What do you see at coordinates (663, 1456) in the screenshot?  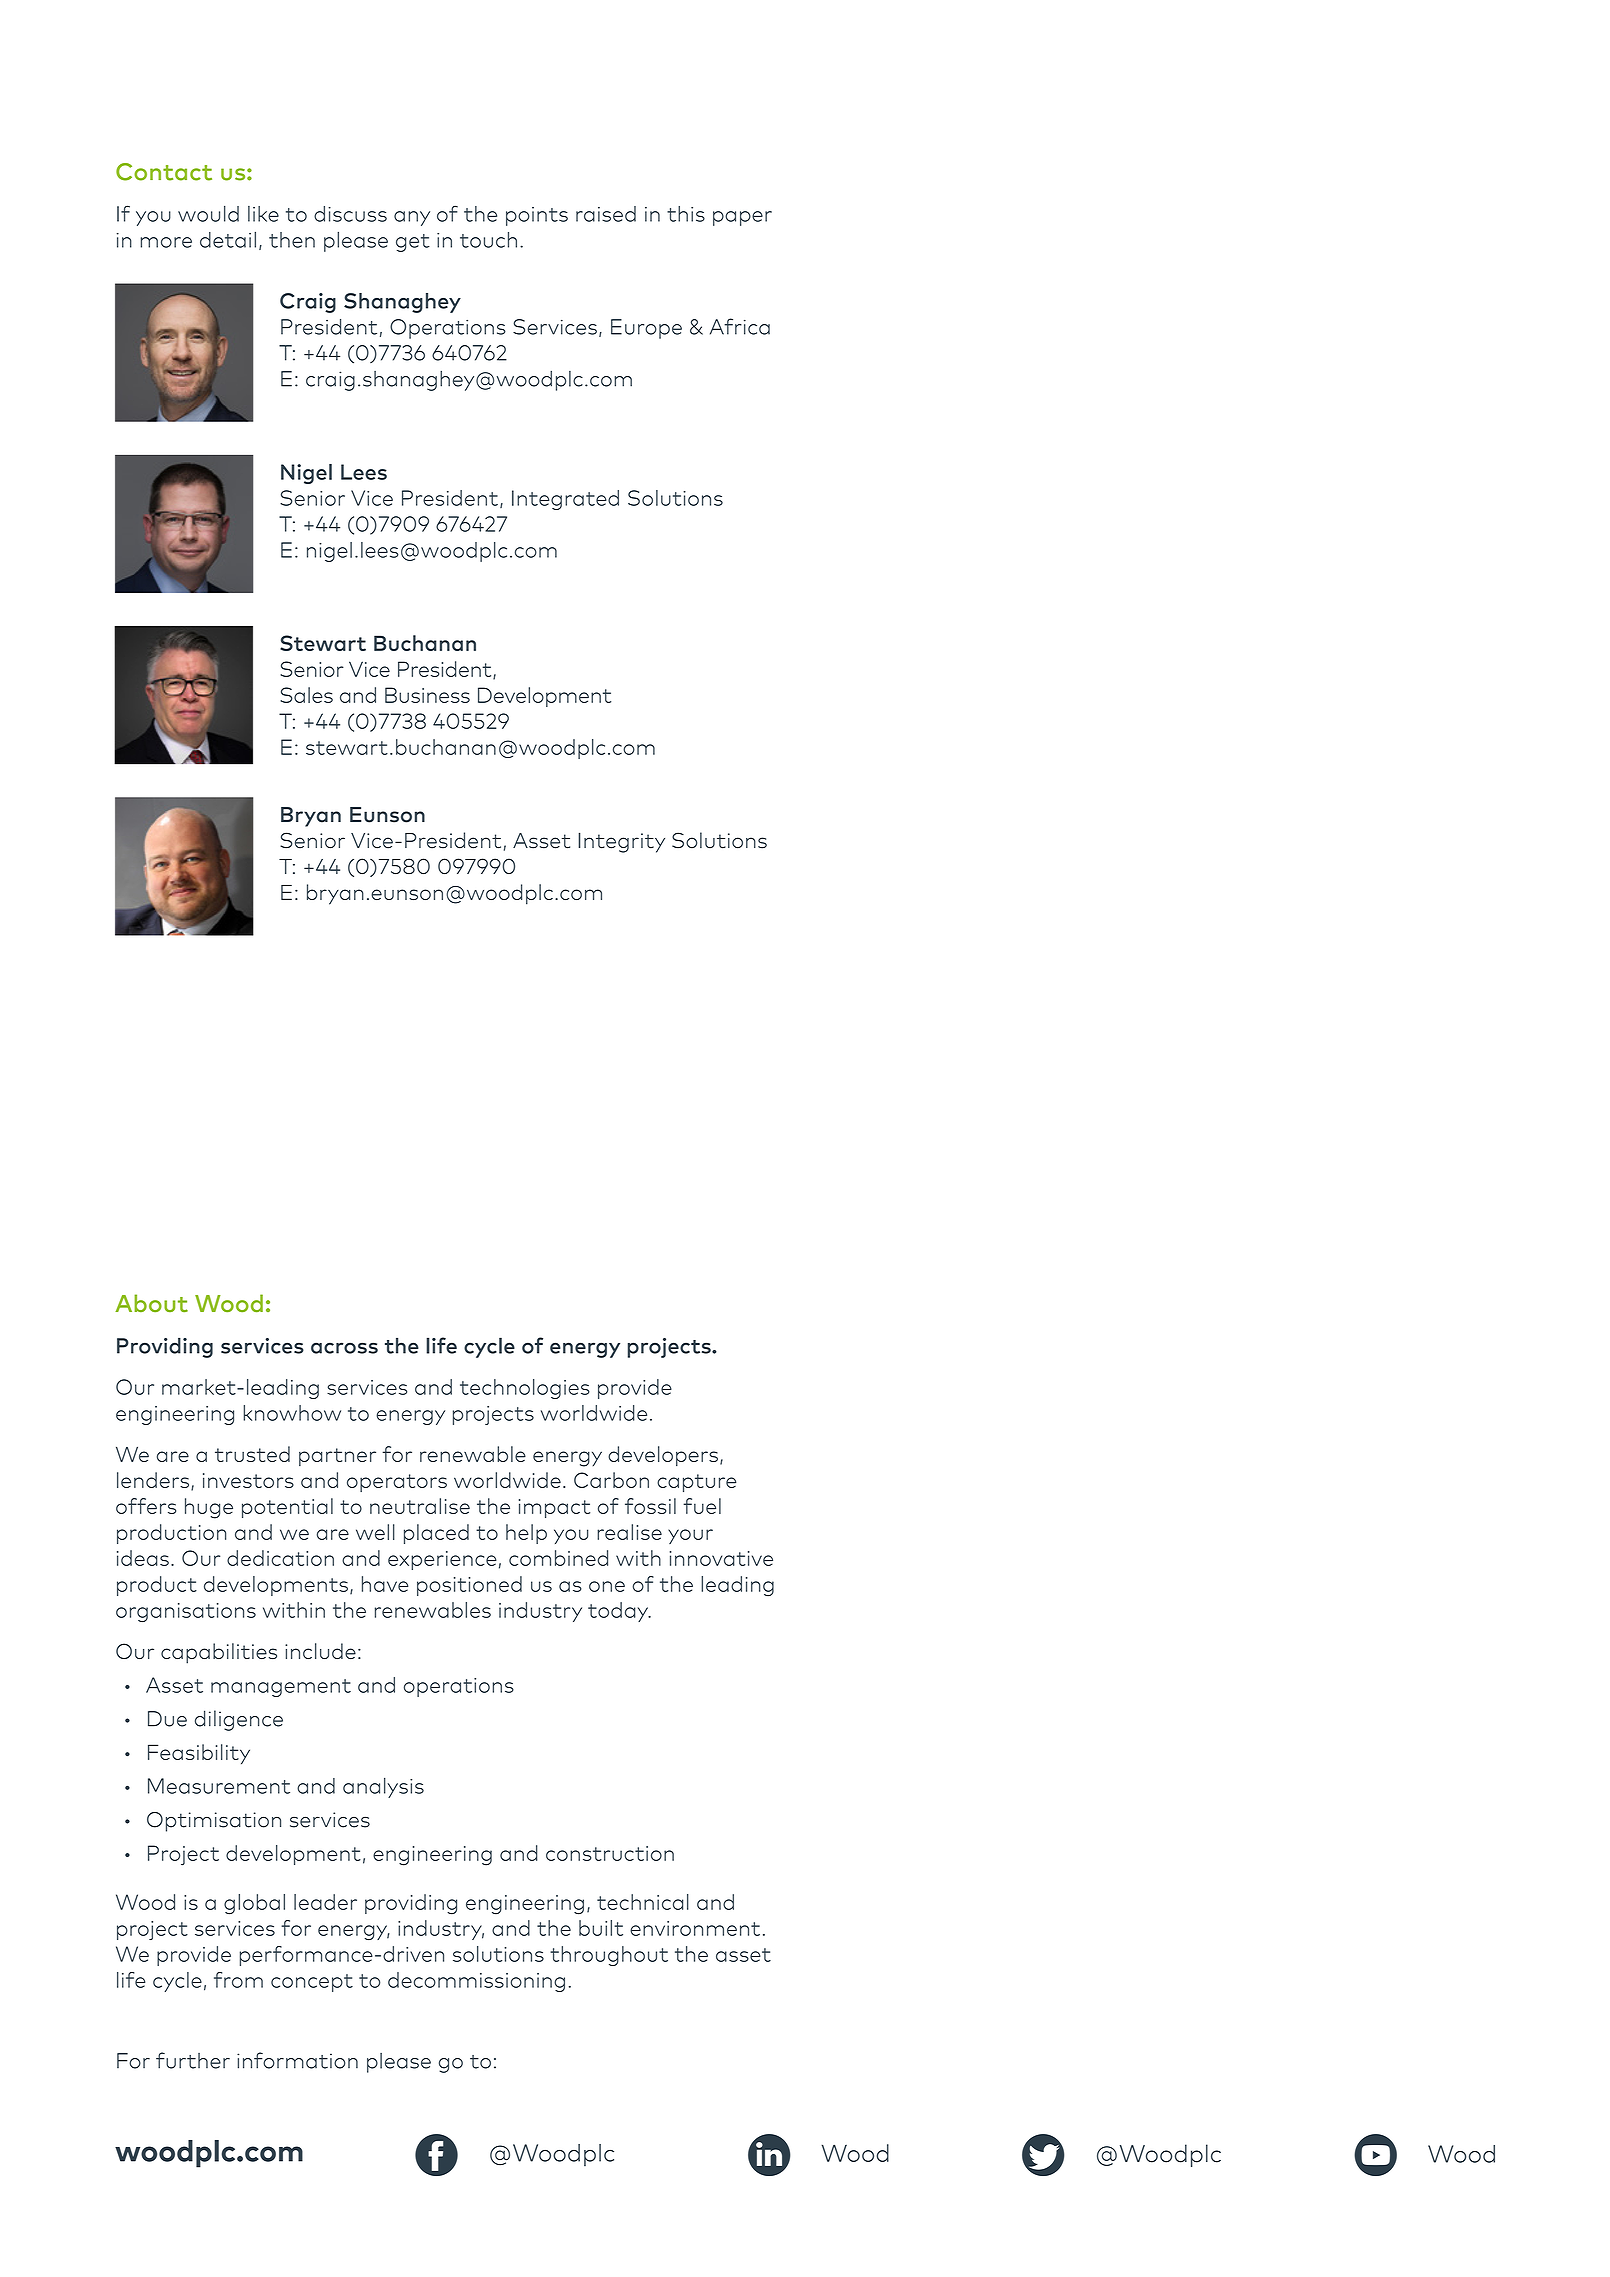 I see `developers` at bounding box center [663, 1456].
